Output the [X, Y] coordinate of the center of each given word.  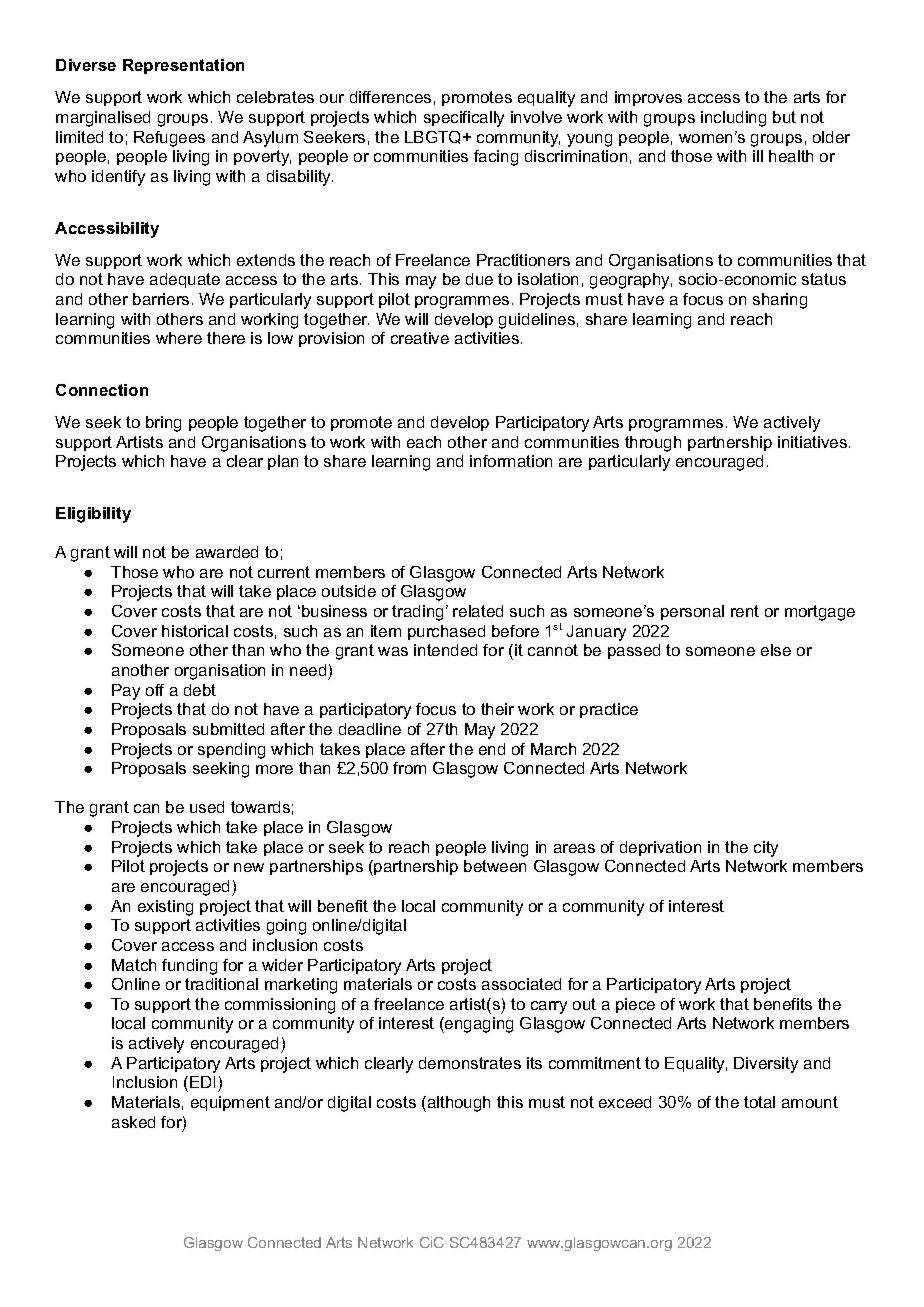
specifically [464, 119]
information [511, 461]
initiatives [814, 442]
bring [163, 424]
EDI [202, 1082]
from [409, 768]
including [733, 119]
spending [231, 751]
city [766, 849]
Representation [183, 66]
